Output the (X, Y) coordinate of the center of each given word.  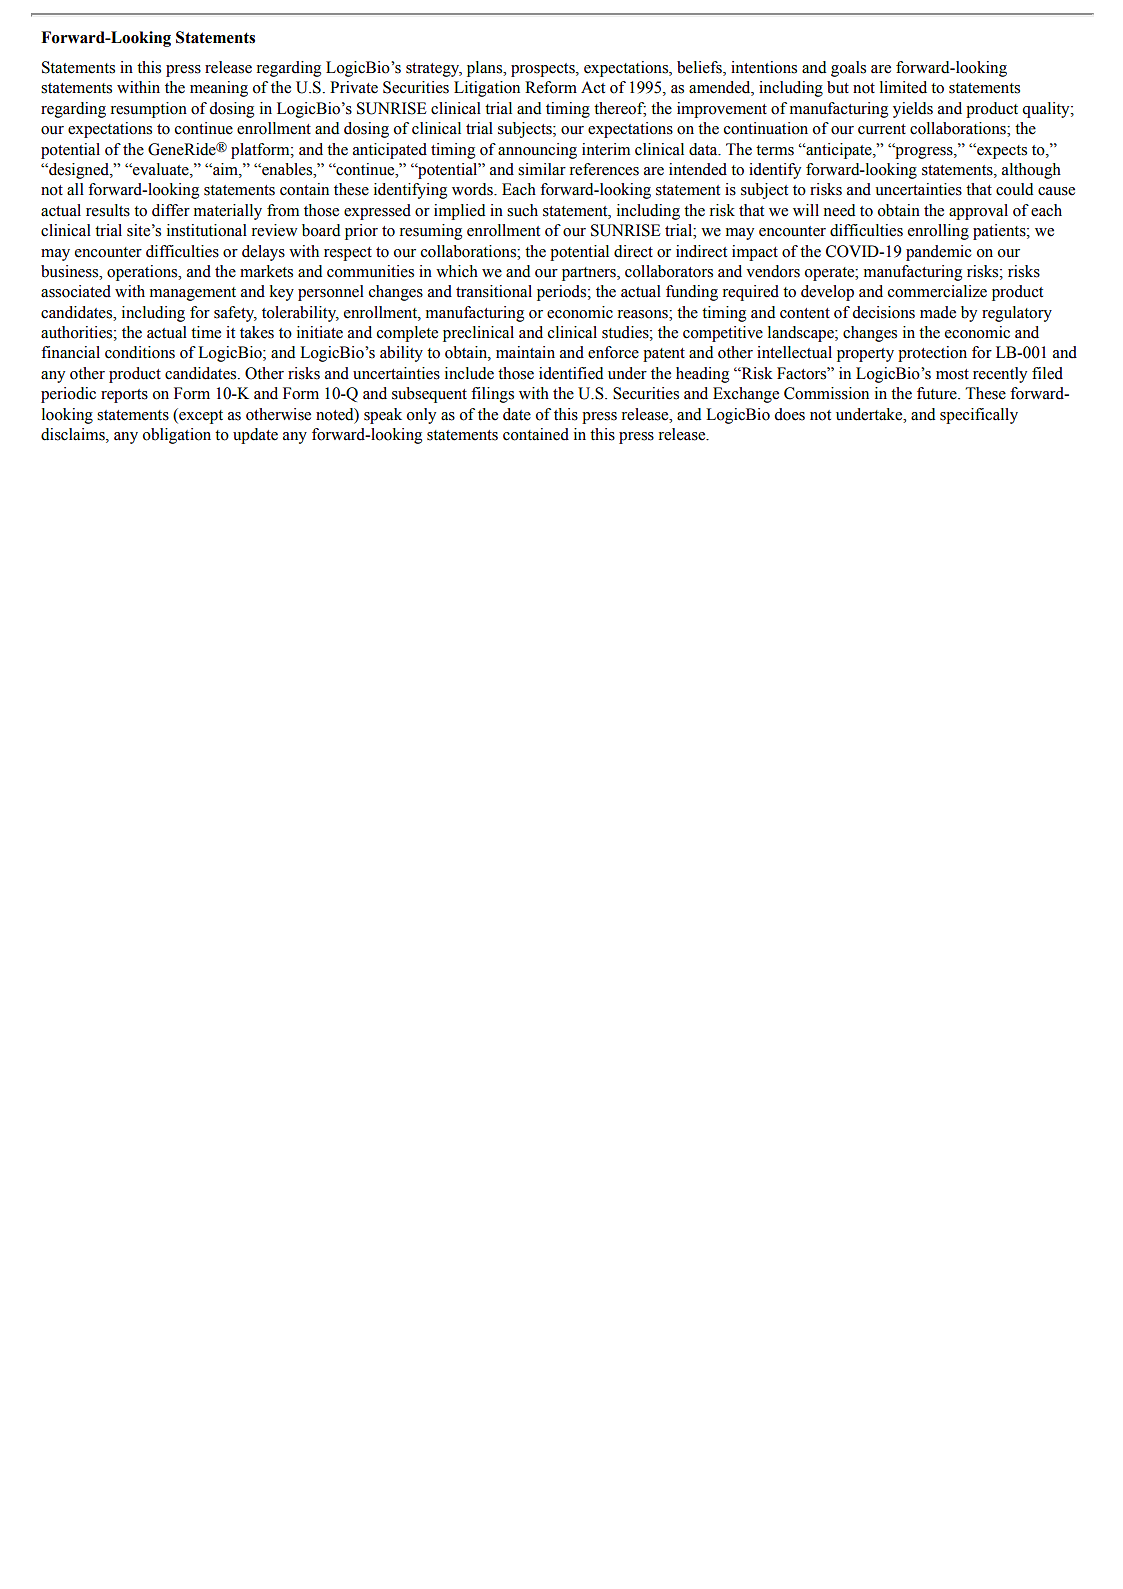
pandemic (939, 253)
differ (171, 210)
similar (542, 169)
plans (486, 69)
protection (932, 354)
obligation (177, 436)
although (1031, 171)
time (206, 332)
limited (903, 87)
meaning (219, 89)
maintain (525, 352)
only (421, 416)
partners (590, 274)
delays (263, 253)
